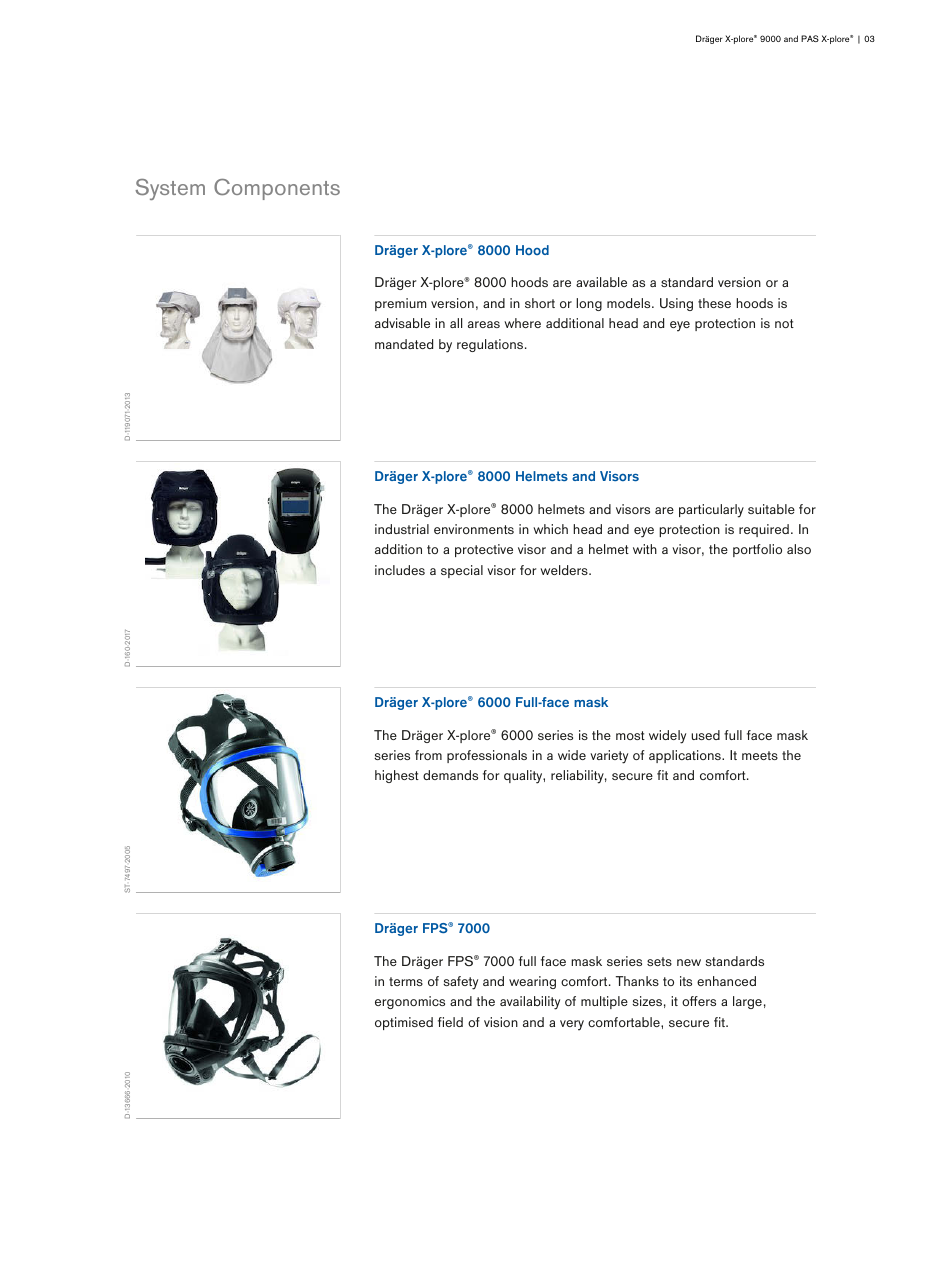 This screenshot has width=952, height=1270. I want to click on available, so click(601, 282).
